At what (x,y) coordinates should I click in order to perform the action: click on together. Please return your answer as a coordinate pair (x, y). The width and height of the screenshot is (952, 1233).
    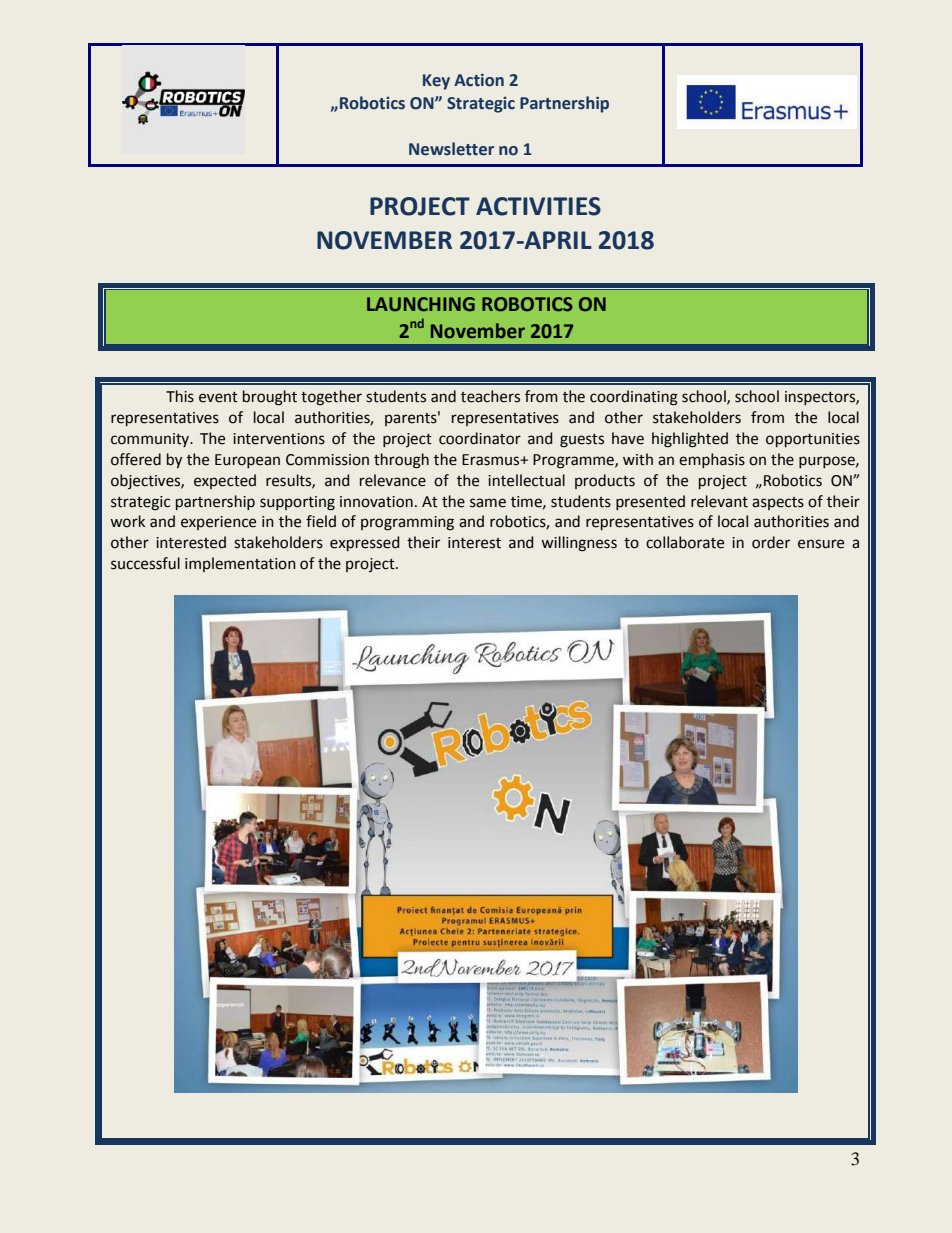
    Looking at the image, I should click on (331, 398).
